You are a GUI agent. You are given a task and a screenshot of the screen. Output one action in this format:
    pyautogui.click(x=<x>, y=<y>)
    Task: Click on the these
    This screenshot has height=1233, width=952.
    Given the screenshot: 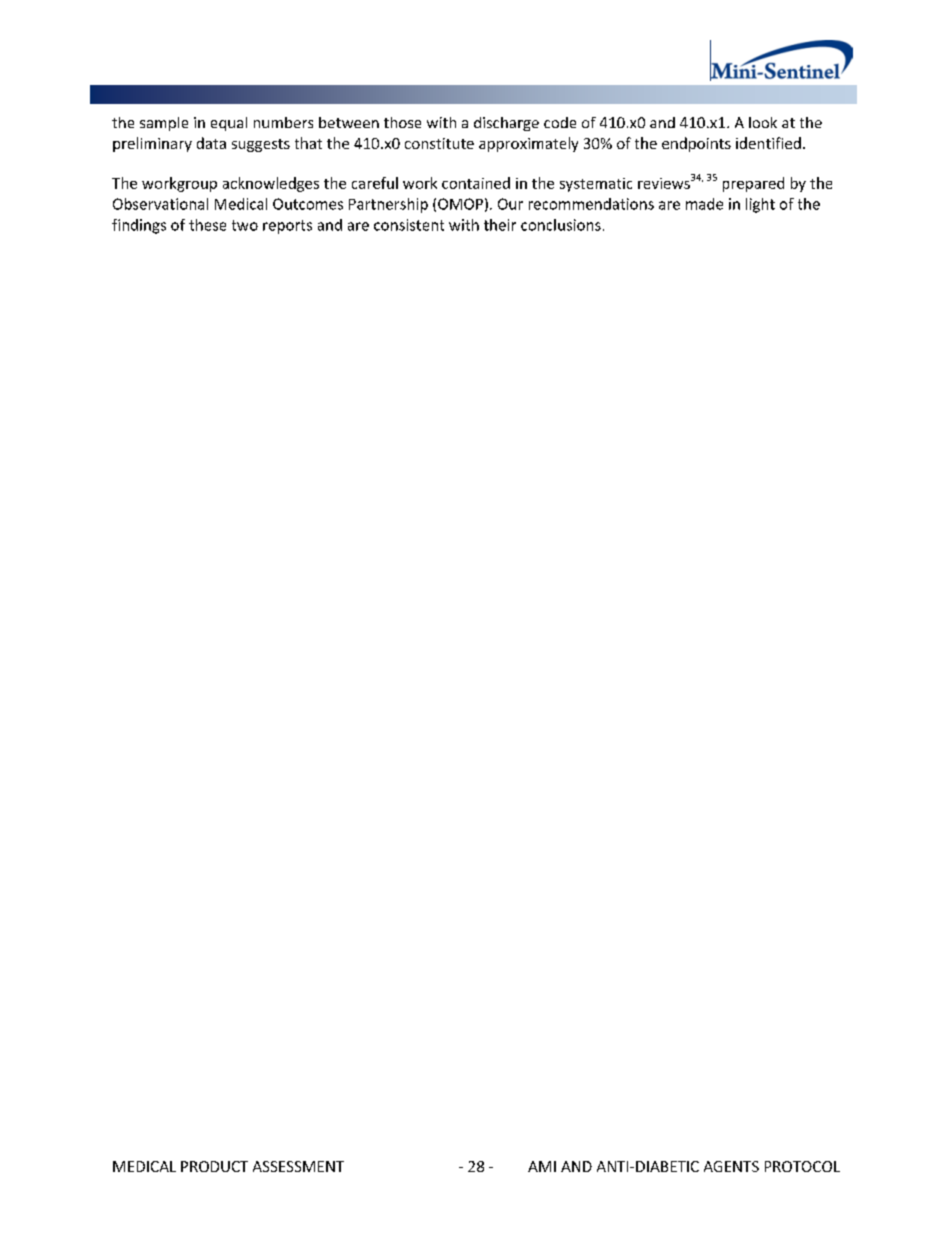 What is the action you would take?
    pyautogui.click(x=207, y=225)
